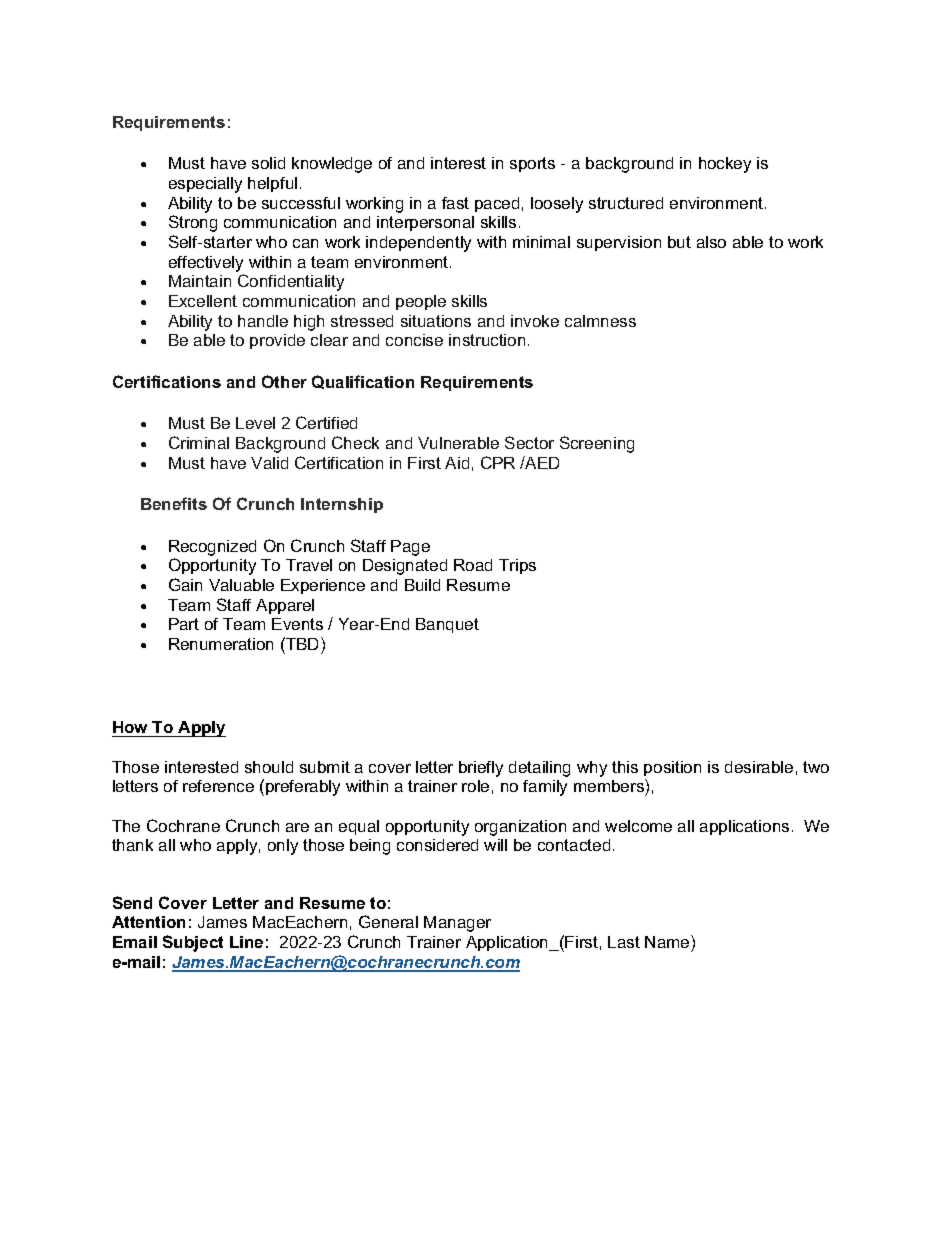 This document has height=1233, width=952. Describe the element at coordinates (455, 203) in the document. I see `fast` at that location.
